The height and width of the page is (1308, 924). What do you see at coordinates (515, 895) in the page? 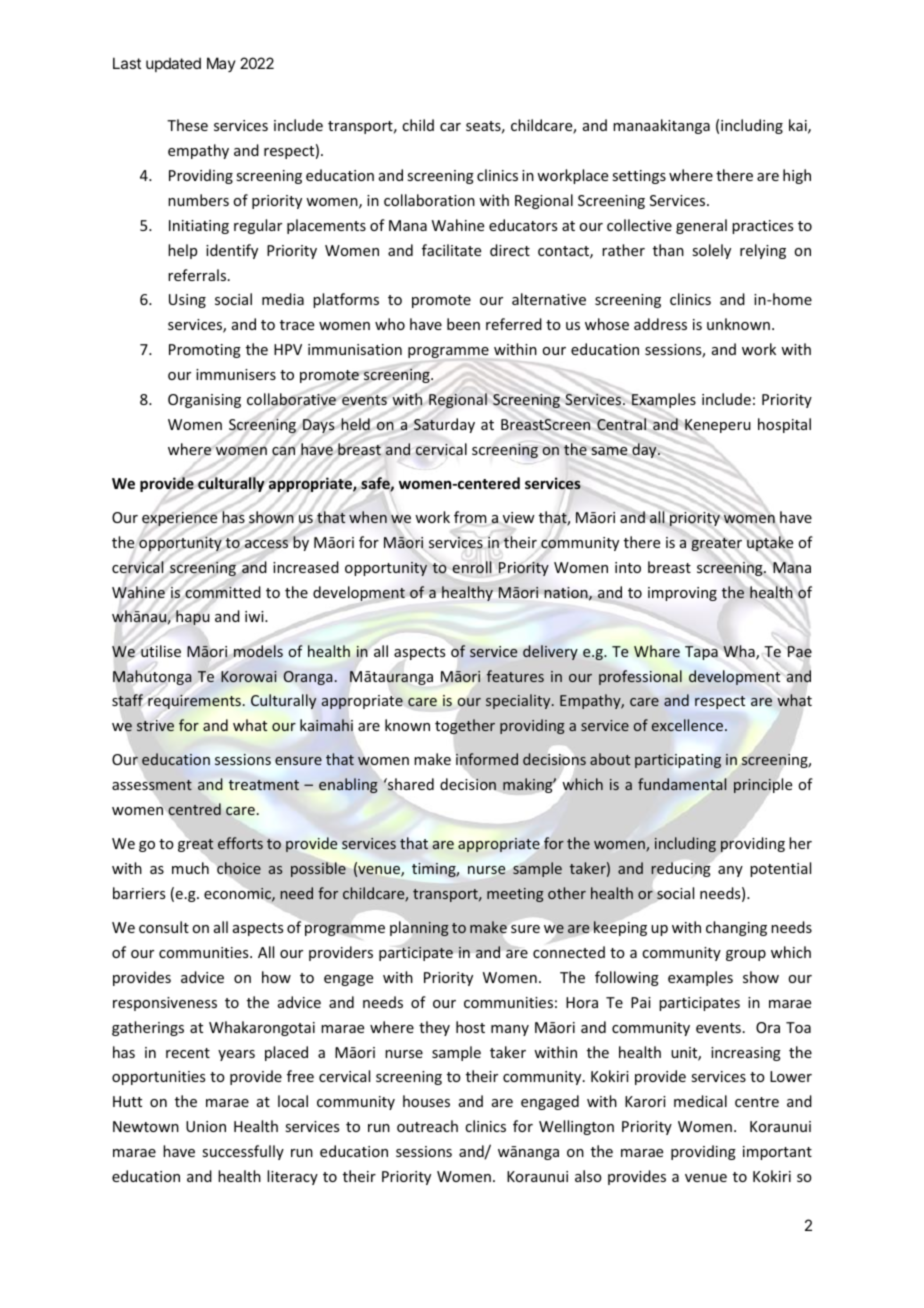
I see `meeting` at bounding box center [515, 895].
